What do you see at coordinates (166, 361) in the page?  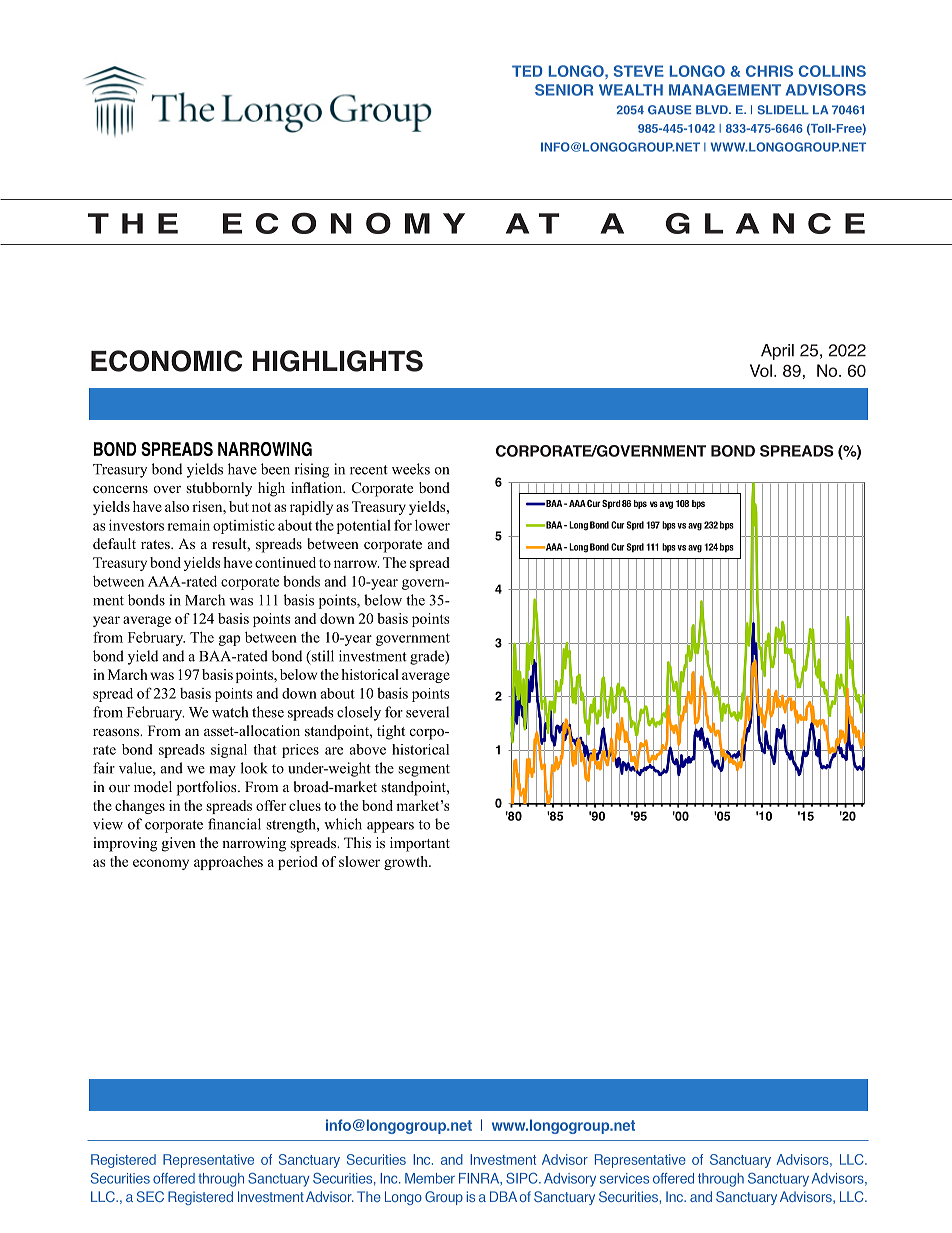 I see `ECONOMIC` at bounding box center [166, 361].
